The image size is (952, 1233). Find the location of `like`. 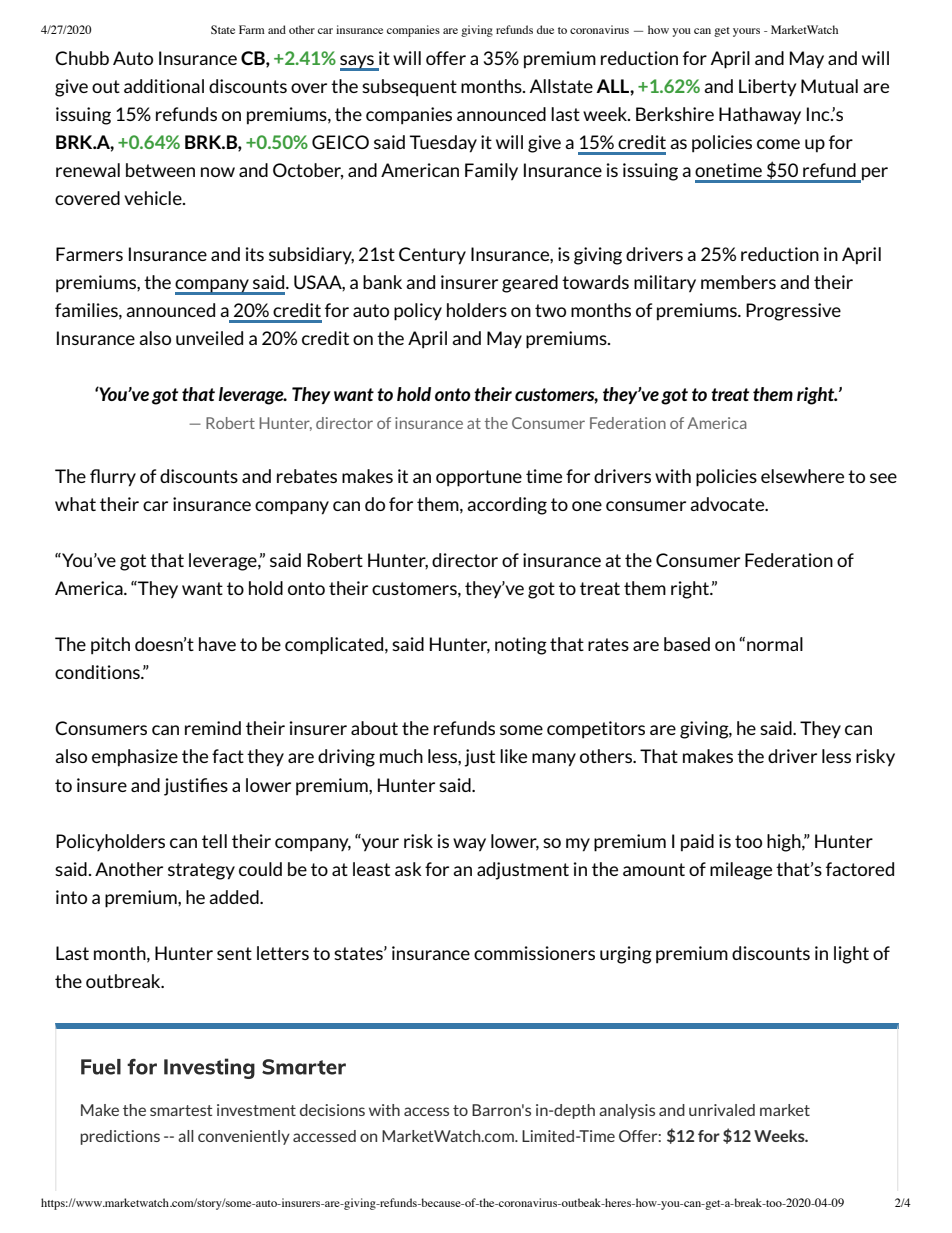

like is located at coordinates (513, 756).
